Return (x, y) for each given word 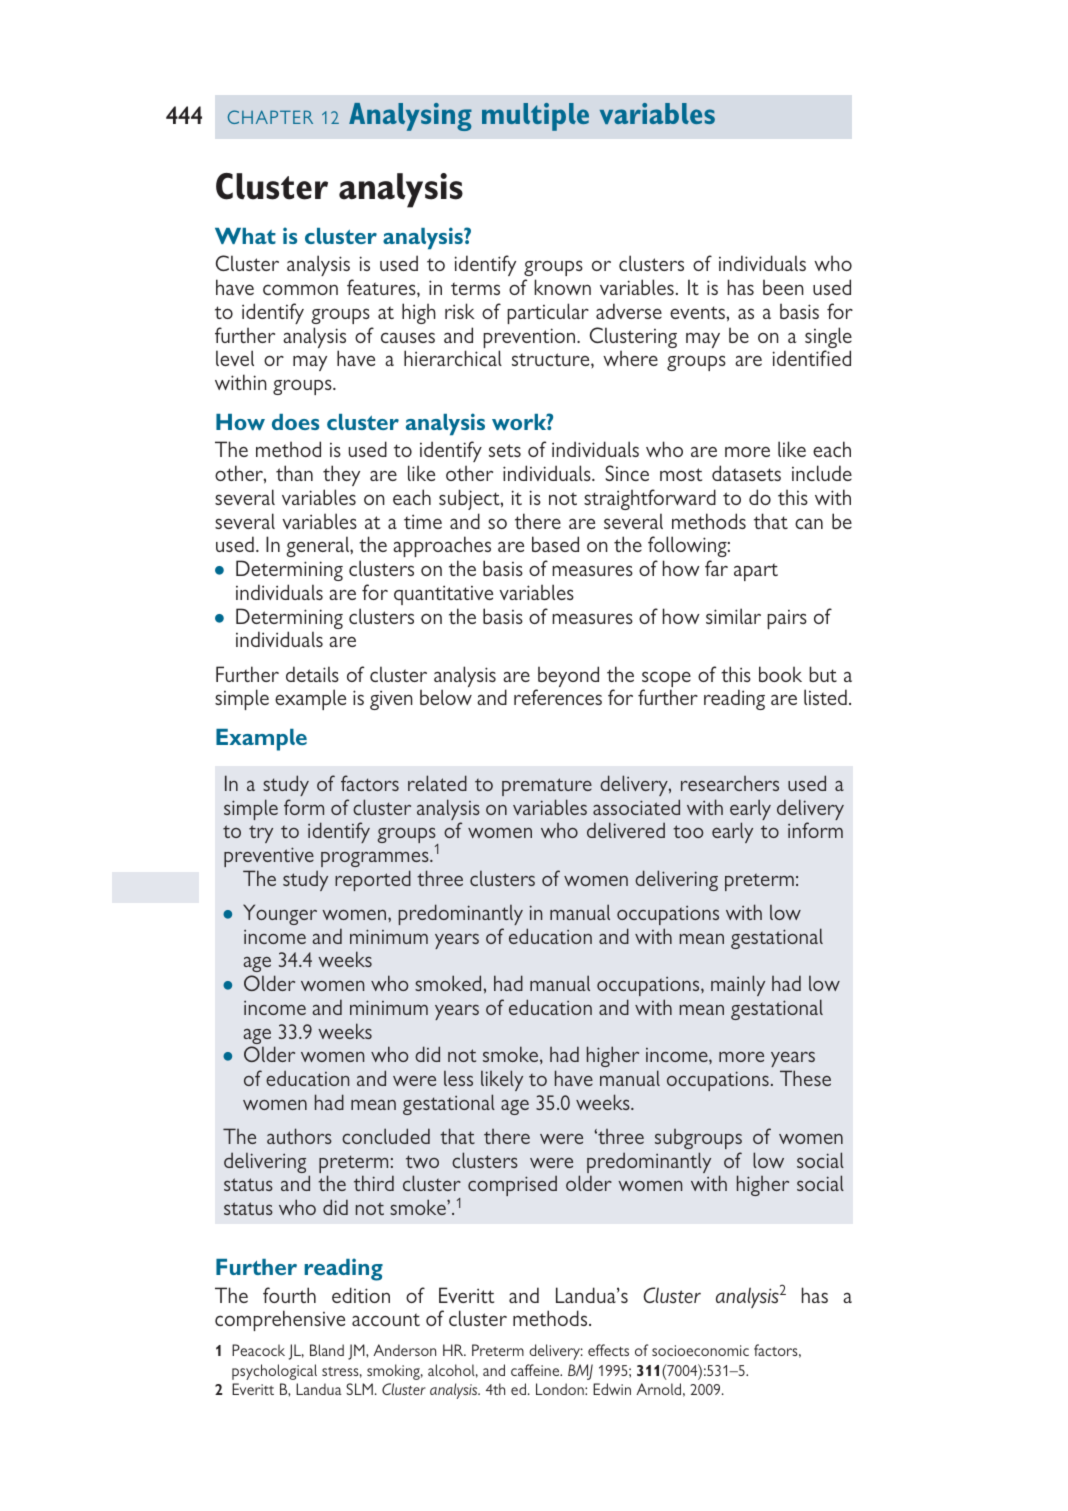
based (555, 544)
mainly (738, 985)
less (458, 1078)
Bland (327, 1350)
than (294, 473)
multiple (535, 117)
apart (756, 572)
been (783, 287)
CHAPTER (270, 117)
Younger (280, 914)
